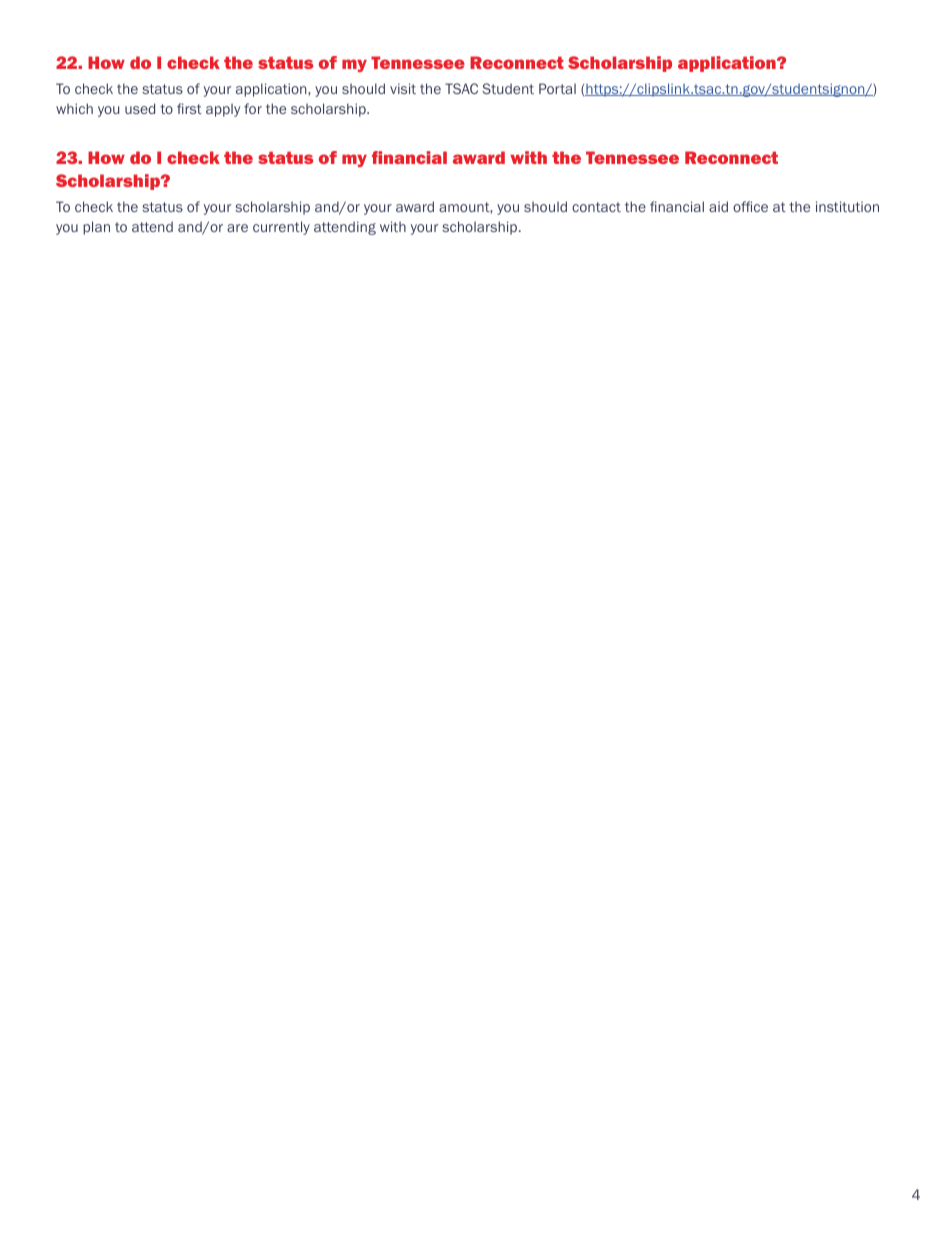 The width and height of the screenshot is (952, 1233). Describe the element at coordinates (596, 207) in the screenshot. I see `contact` at that location.
